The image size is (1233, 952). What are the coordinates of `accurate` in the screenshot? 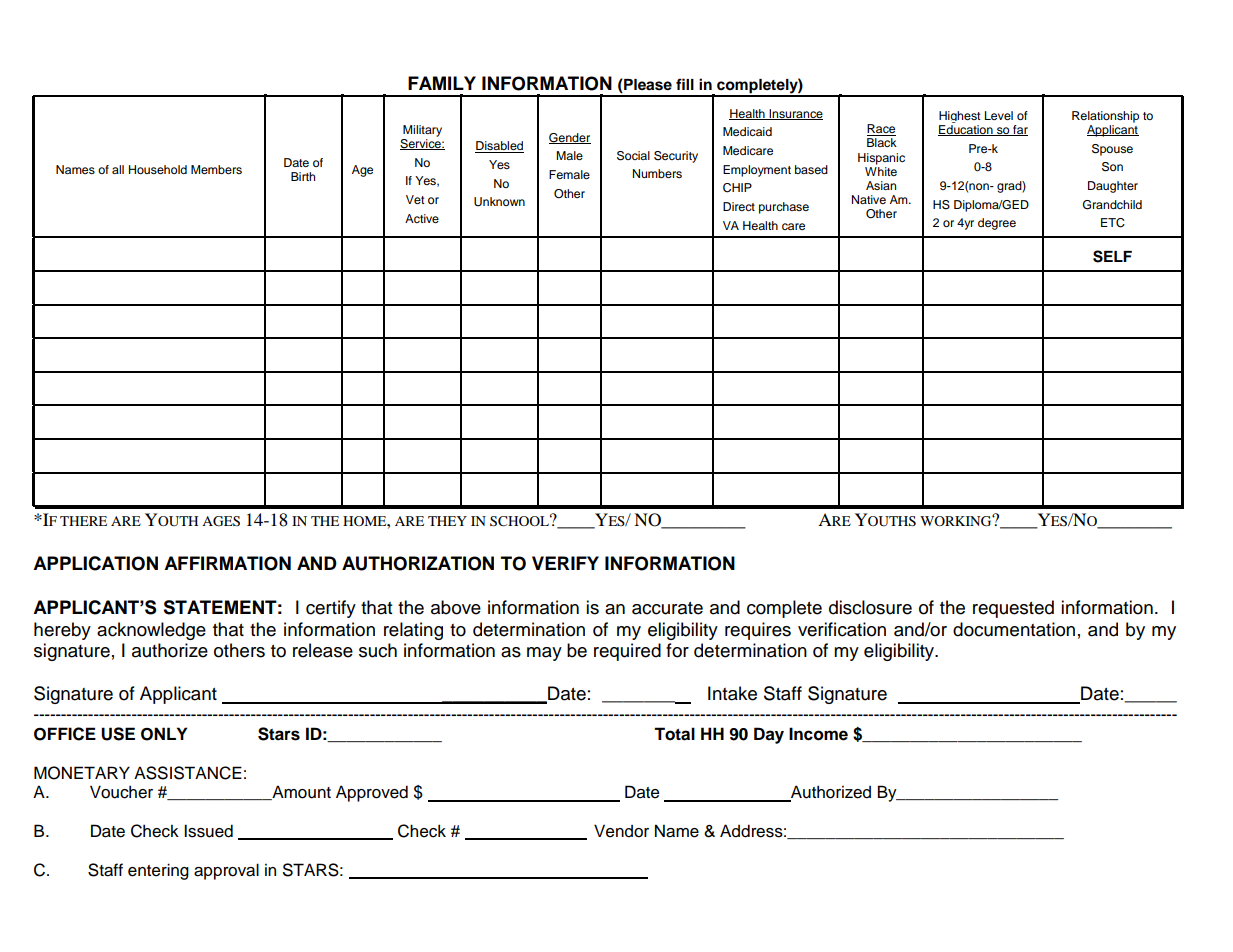 It's located at (667, 608).
